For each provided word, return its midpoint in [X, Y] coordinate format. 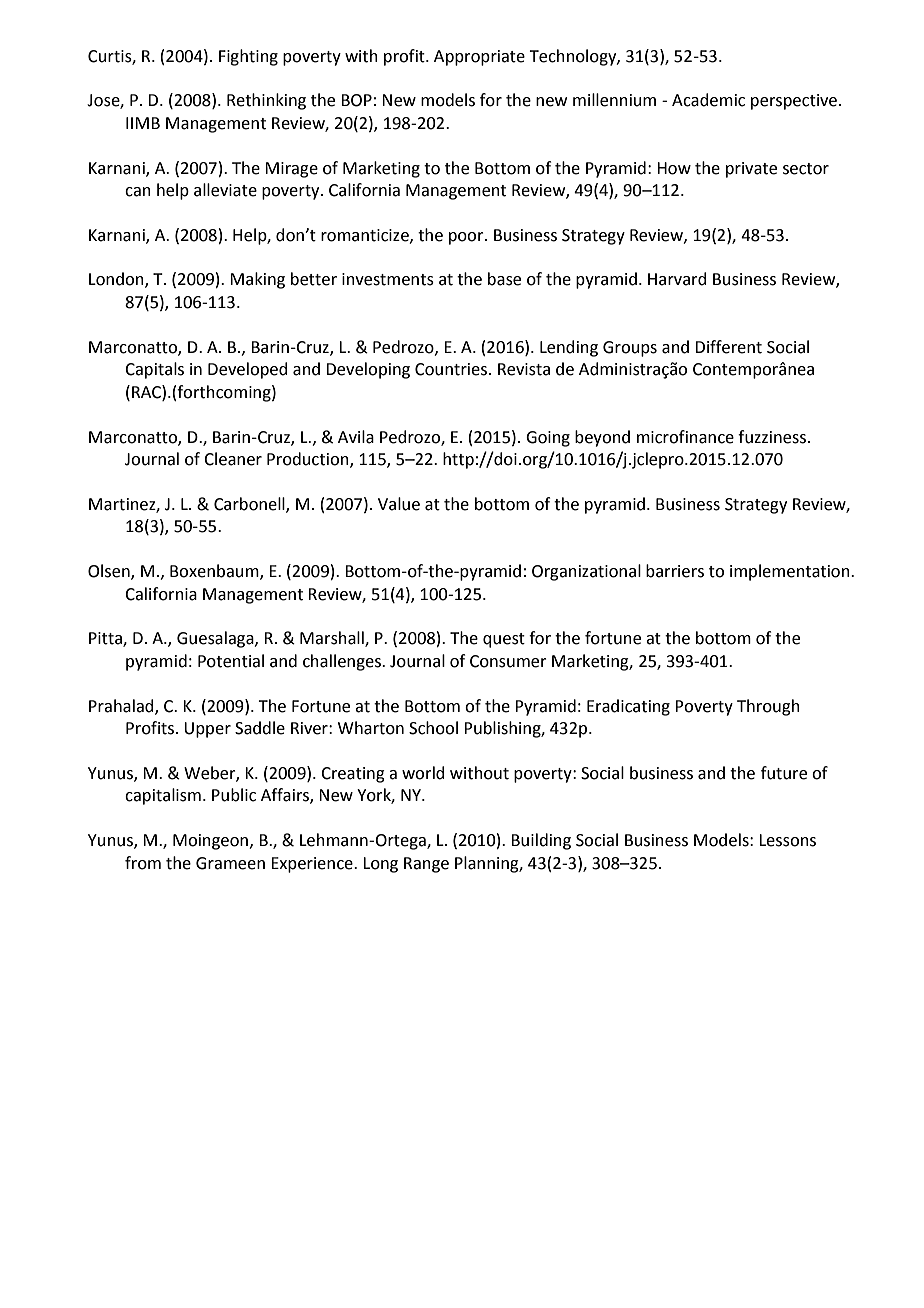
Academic [708, 100]
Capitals [154, 370]
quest [504, 640]
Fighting [248, 57]
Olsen [110, 572]
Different [728, 347]
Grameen [230, 863]
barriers [675, 571]
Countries [451, 369]
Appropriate [479, 58]
